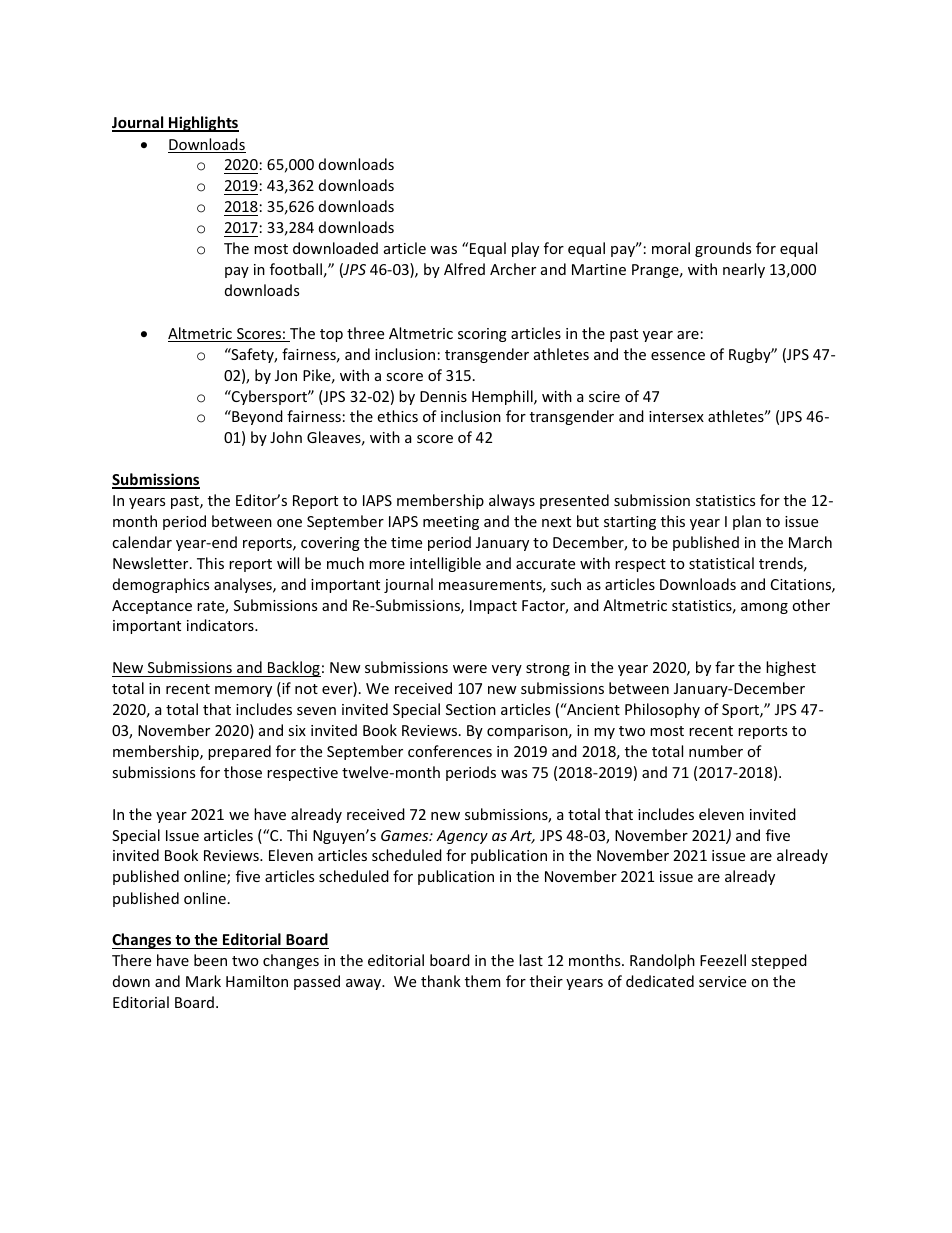 The height and width of the image is (1233, 952). Describe the element at coordinates (678, 356) in the image. I see `essence` at that location.
